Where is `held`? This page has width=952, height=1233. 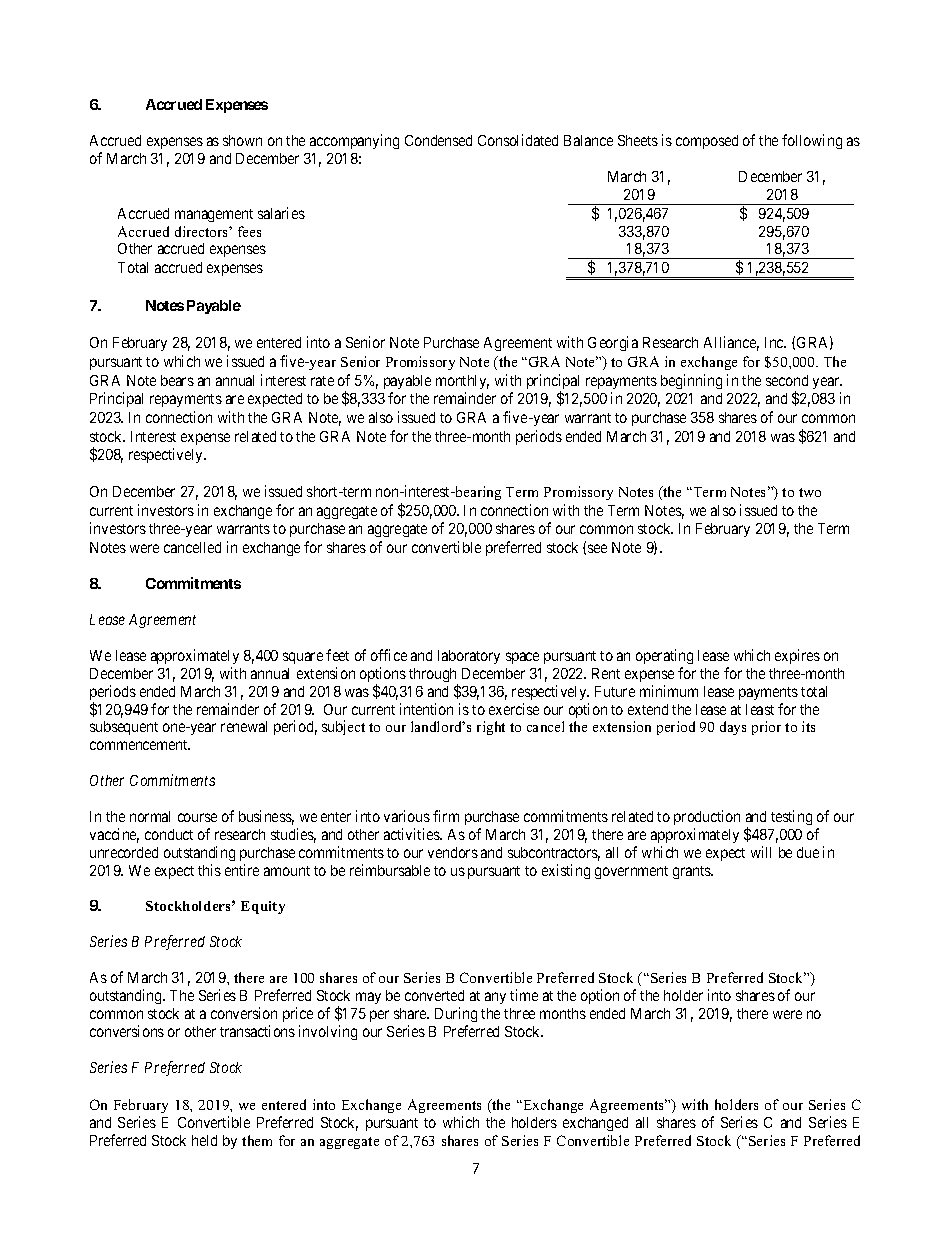
held is located at coordinates (204, 1140).
